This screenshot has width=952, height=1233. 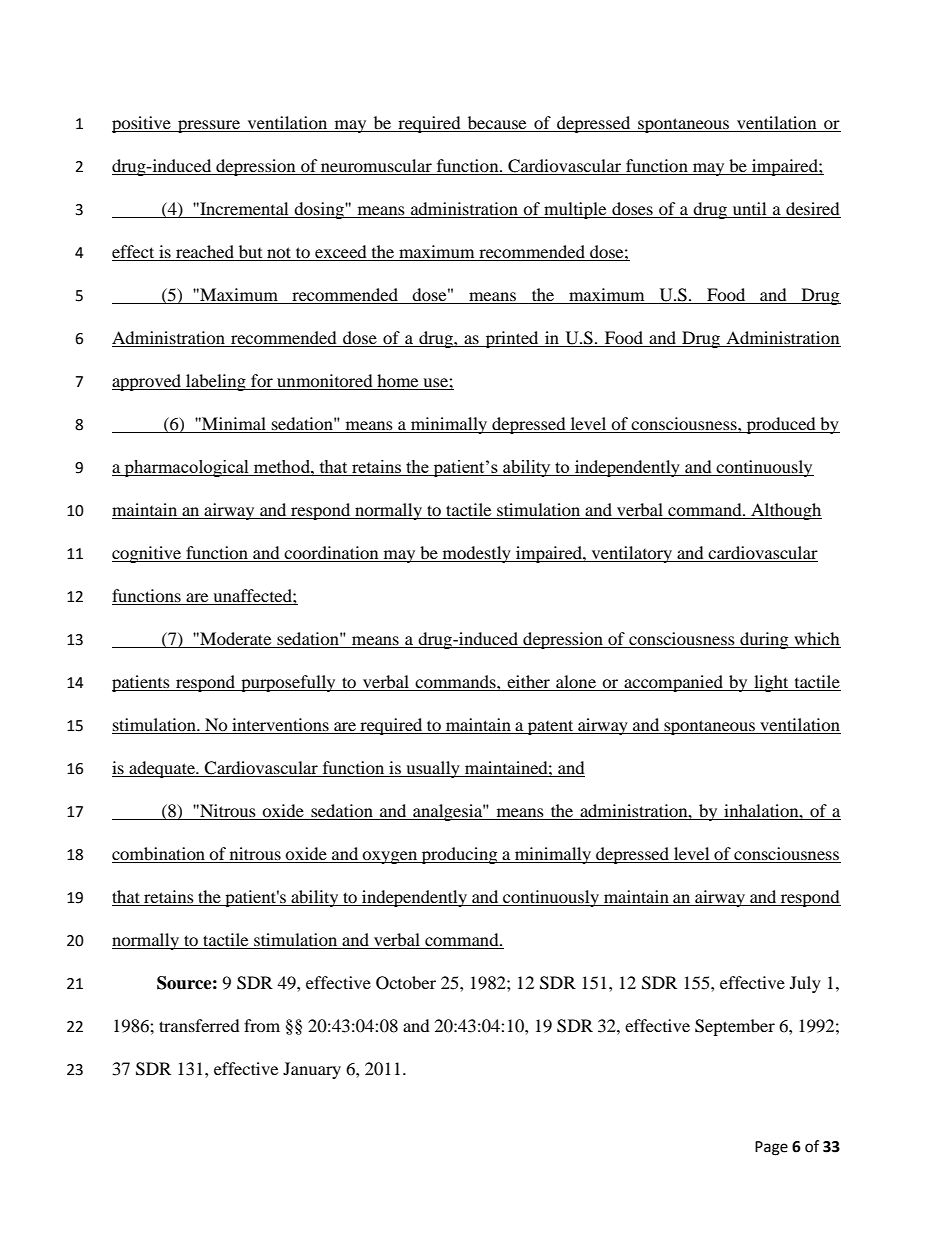 I want to click on until, so click(x=749, y=210).
